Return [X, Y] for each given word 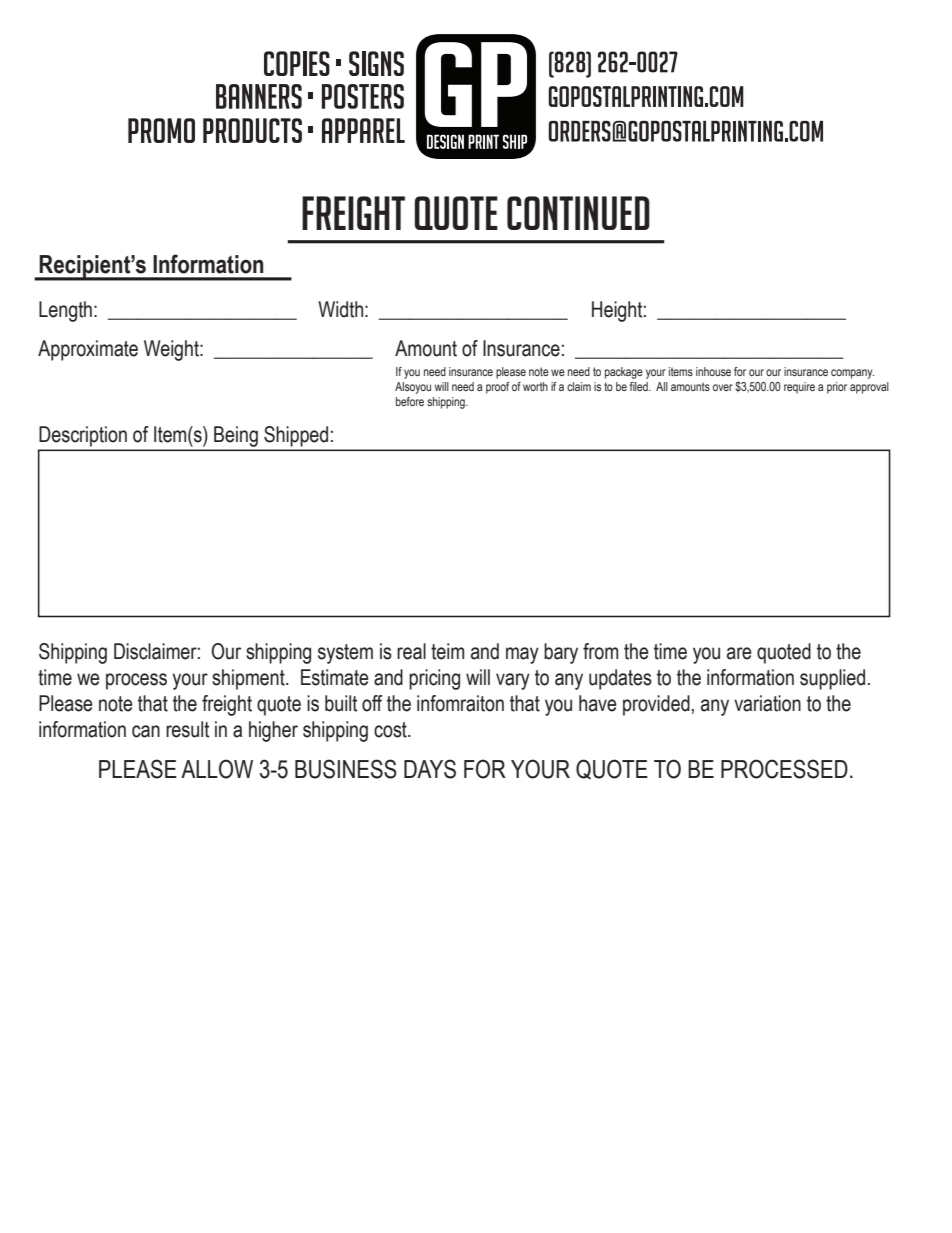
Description [83, 436]
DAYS [430, 769]
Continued [578, 213]
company [852, 374]
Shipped [296, 436]
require [799, 388]
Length [65, 311]
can [146, 731]
